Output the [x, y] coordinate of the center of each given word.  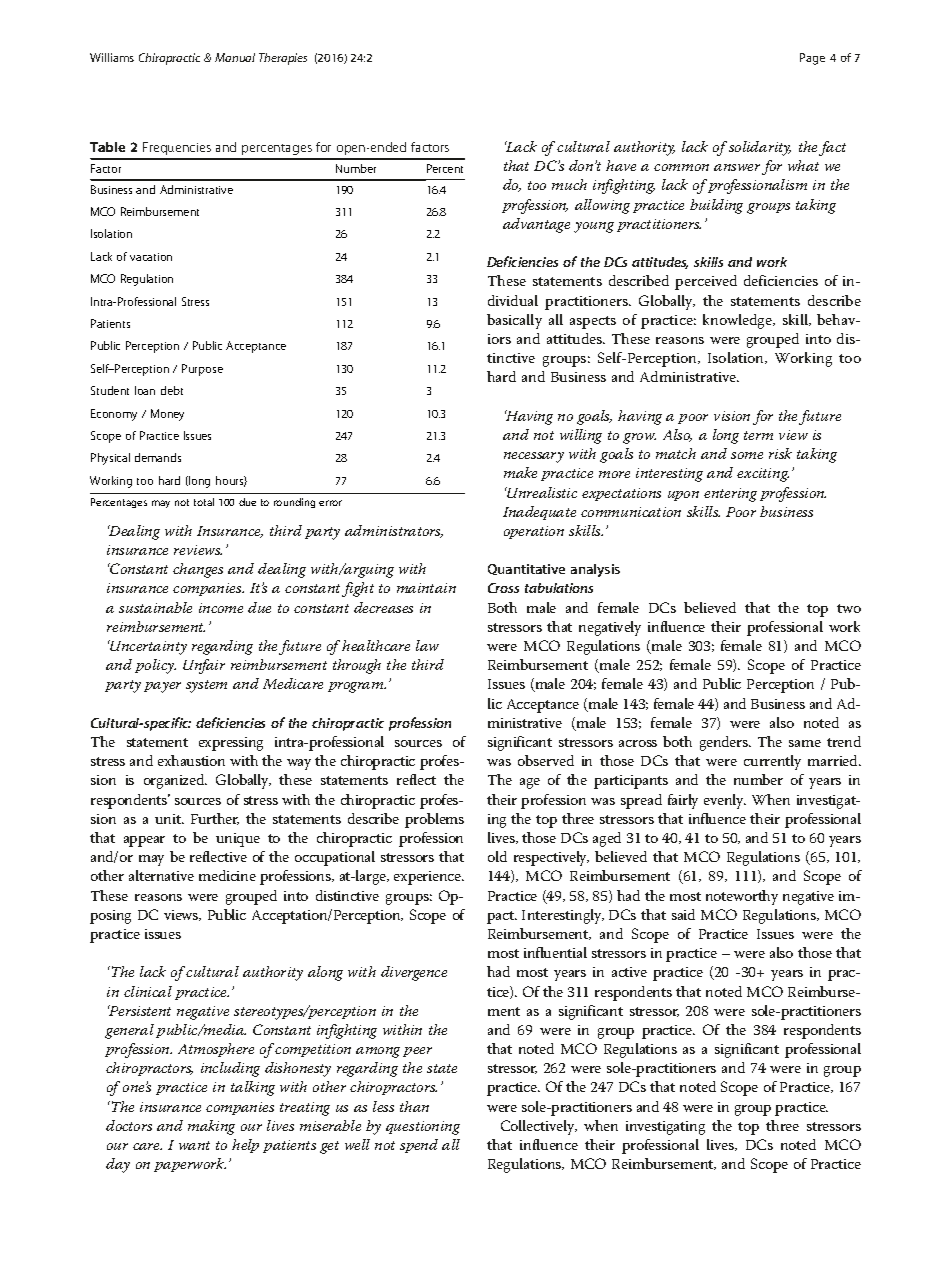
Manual [235, 57]
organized [175, 781]
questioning [423, 1128]
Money [167, 415]
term [758, 435]
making [211, 1127]
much [569, 184]
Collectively [539, 1127]
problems [434, 820]
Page [812, 59]
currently [772, 762]
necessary [534, 457]
